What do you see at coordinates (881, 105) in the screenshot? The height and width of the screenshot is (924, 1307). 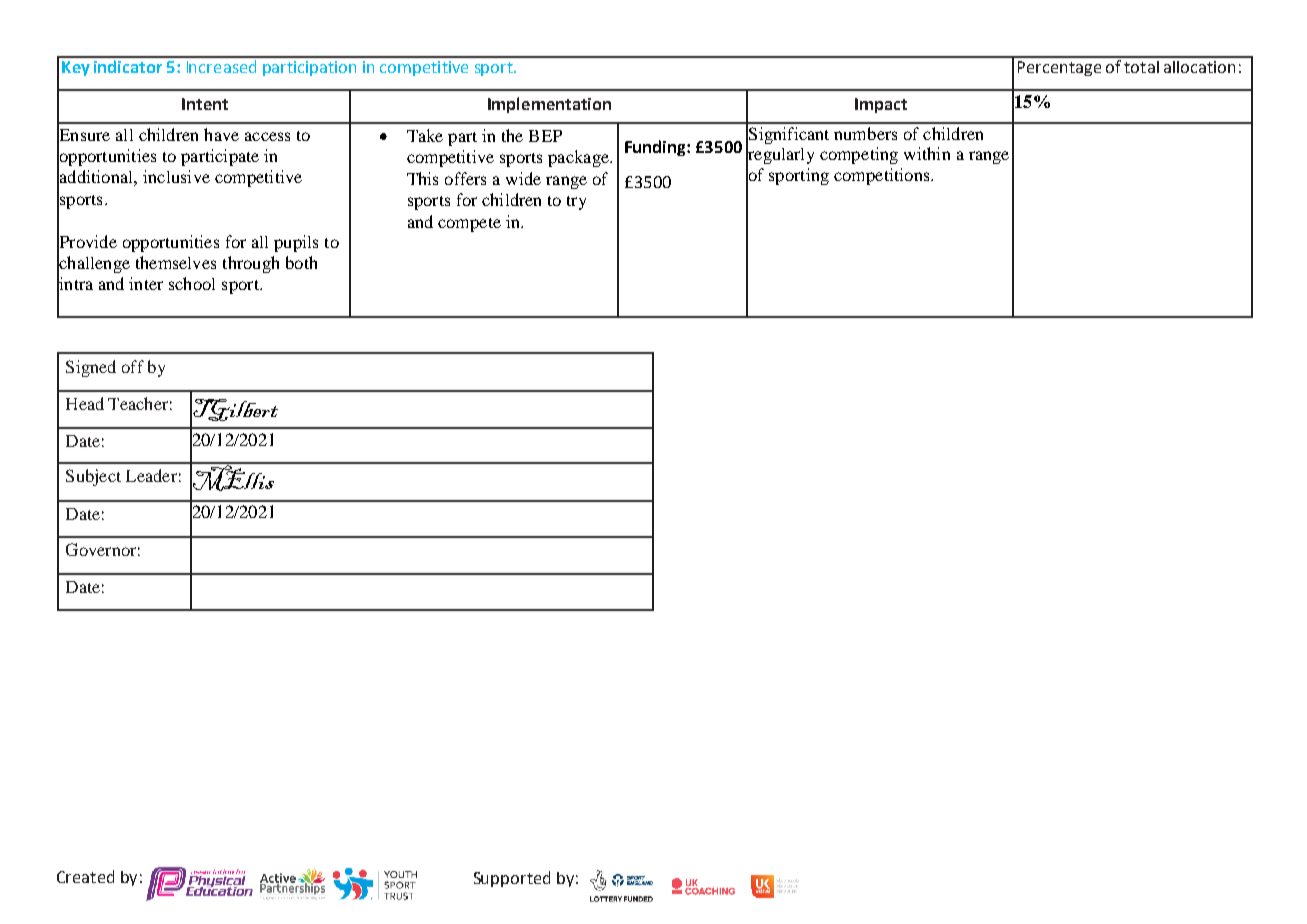 I see `Impact` at bounding box center [881, 105].
